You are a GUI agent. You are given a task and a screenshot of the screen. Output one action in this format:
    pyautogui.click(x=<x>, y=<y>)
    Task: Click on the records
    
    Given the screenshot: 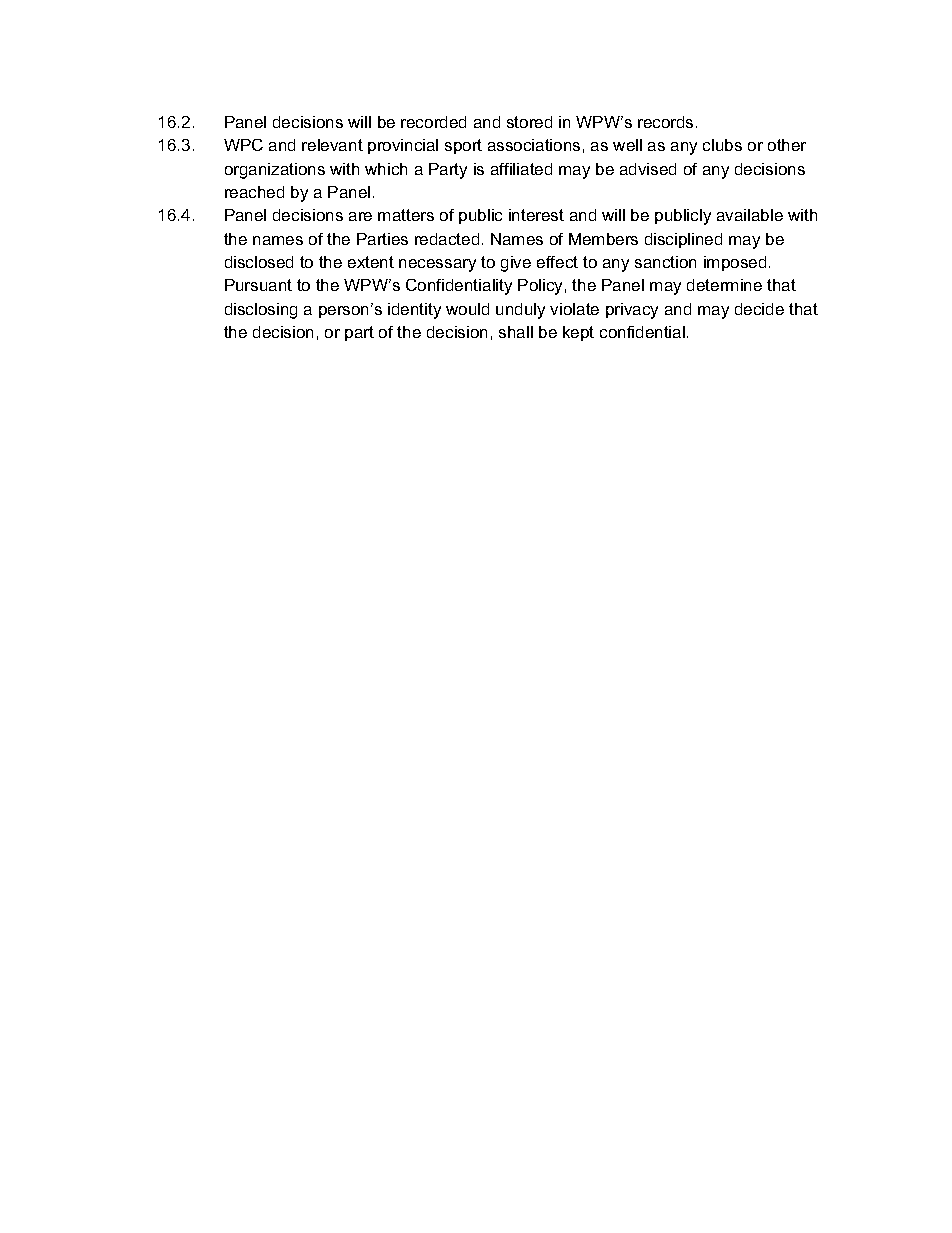 What is the action you would take?
    pyautogui.click(x=665, y=122)
